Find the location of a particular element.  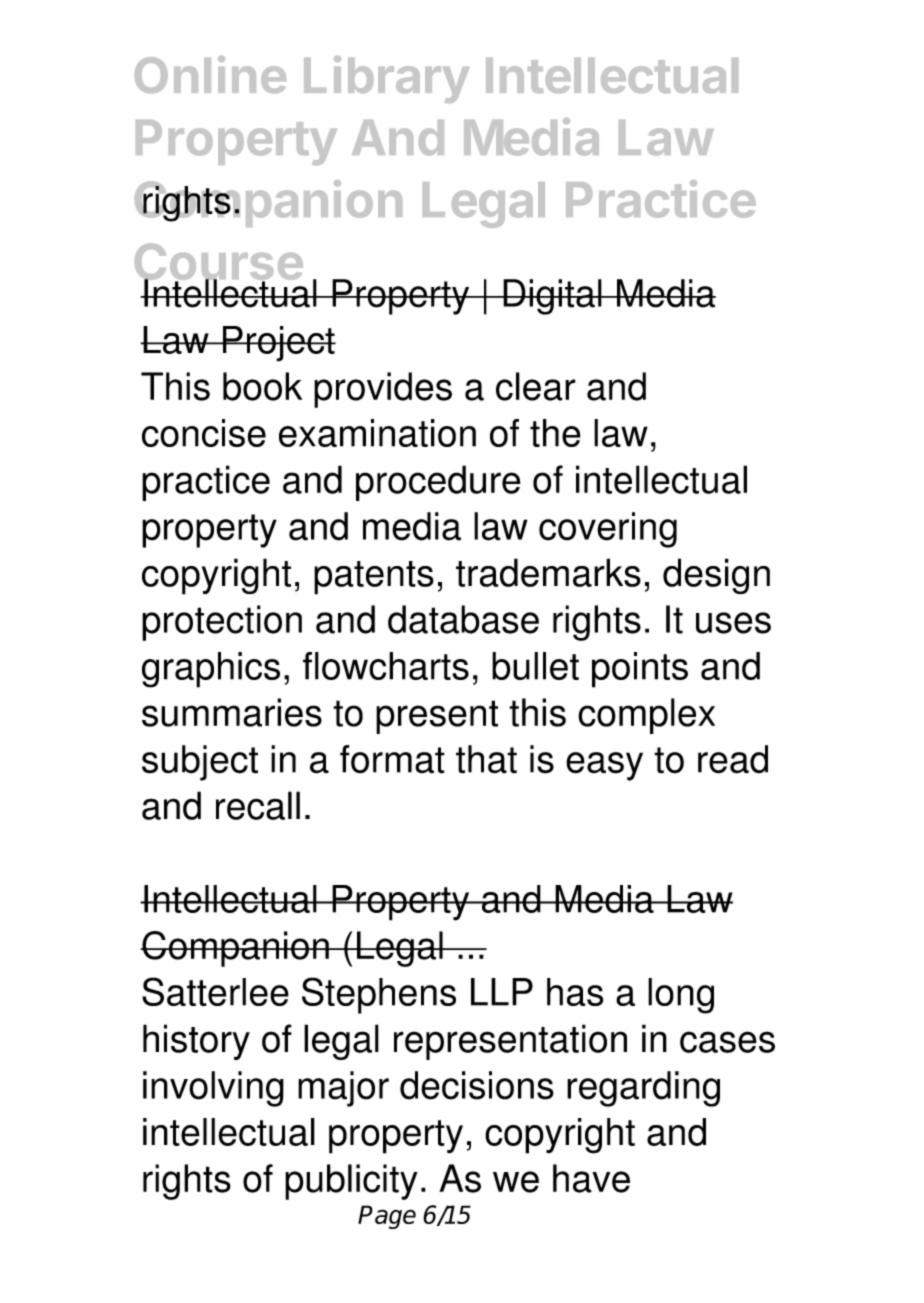

Digital is located at coordinates (552, 297).
